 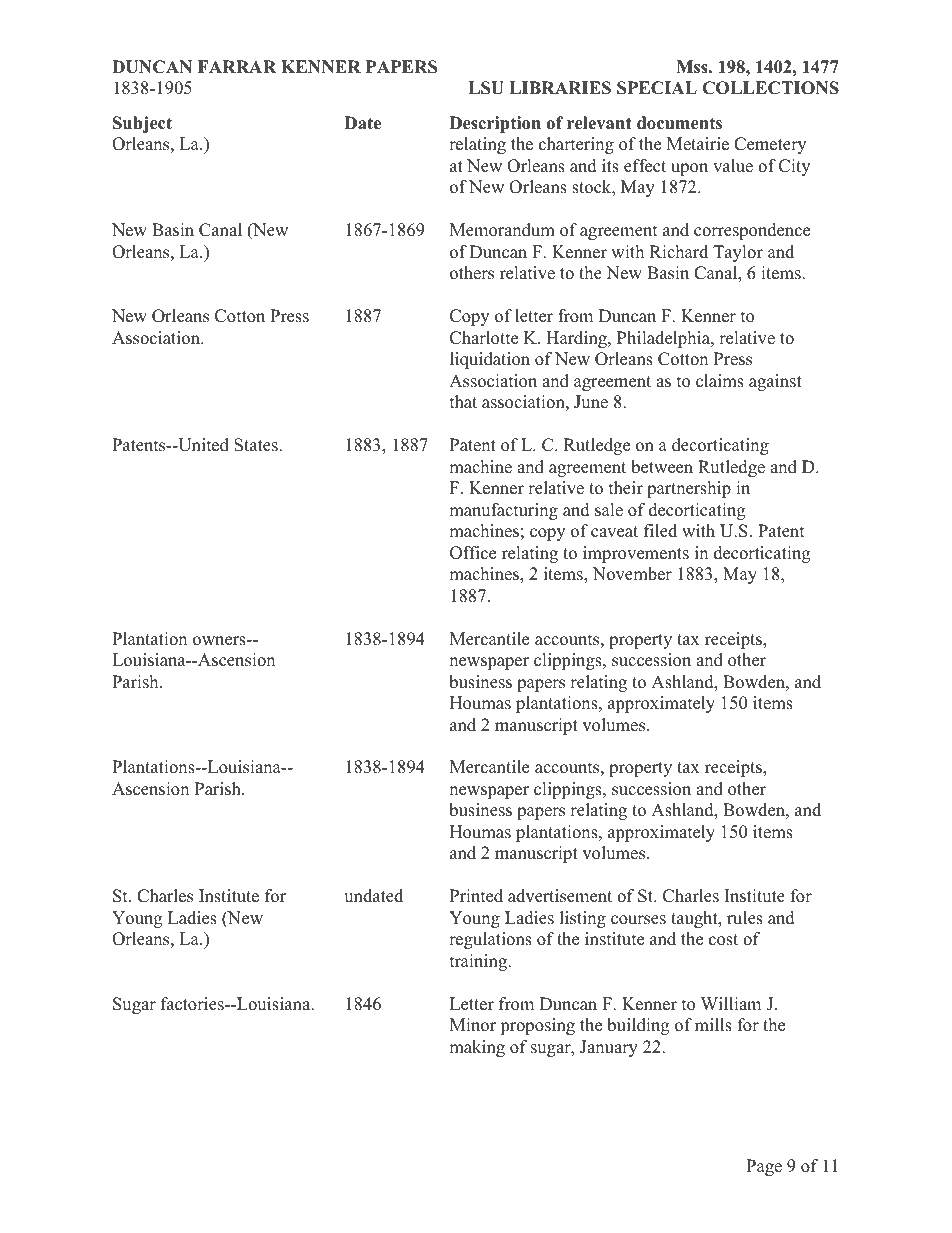 I want to click on LSU, so click(x=486, y=88).
